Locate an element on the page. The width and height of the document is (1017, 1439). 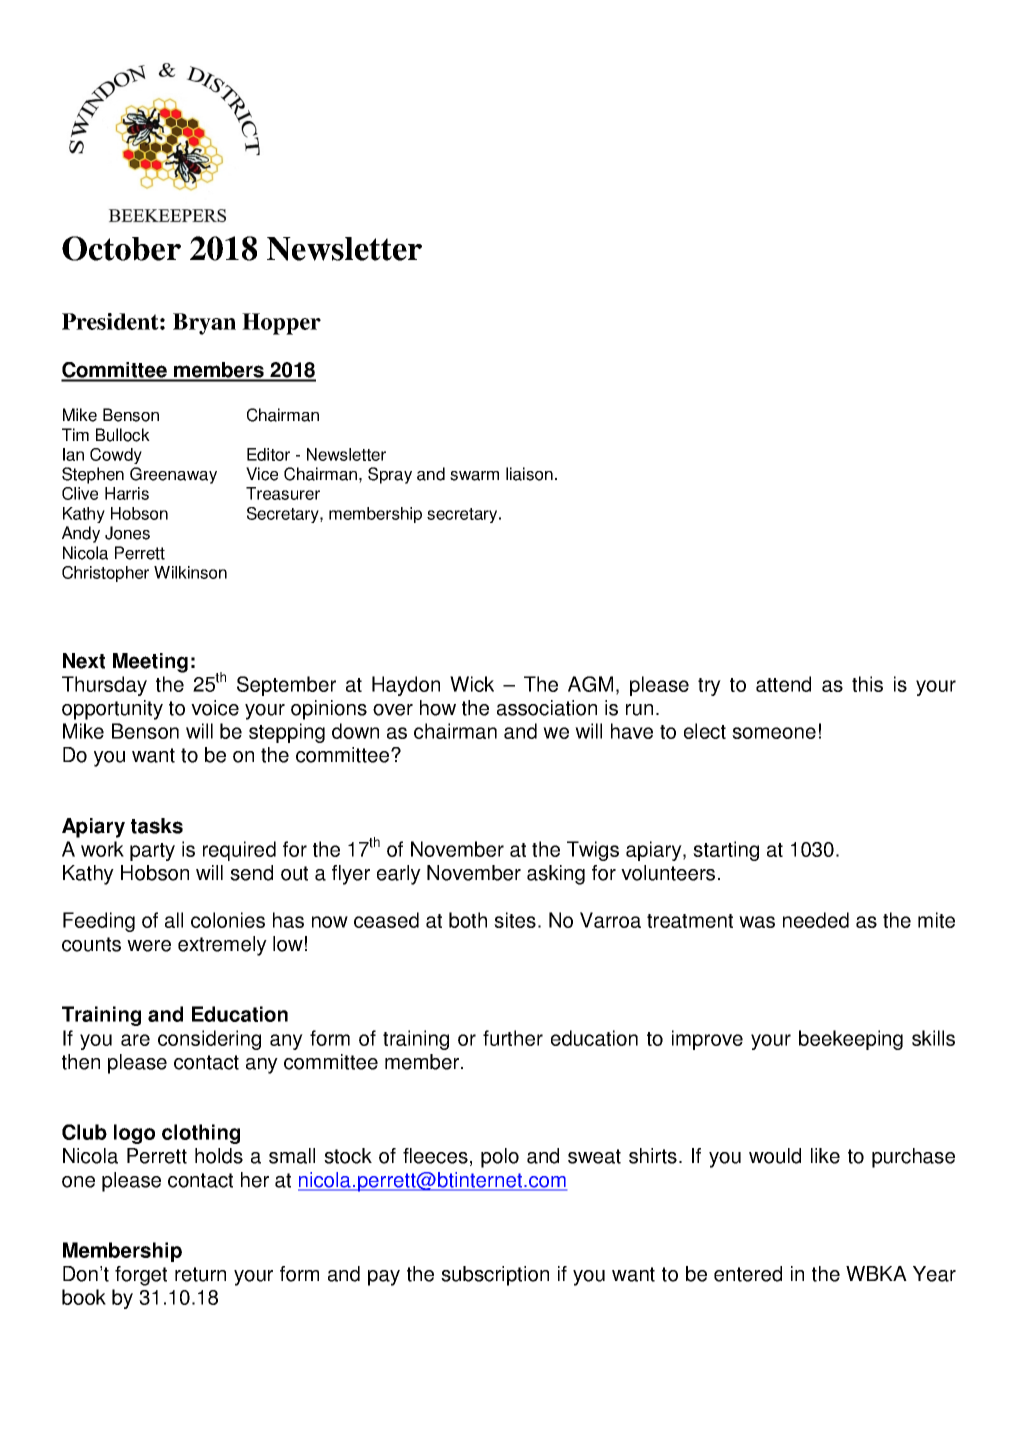
October is located at coordinates (121, 248).
